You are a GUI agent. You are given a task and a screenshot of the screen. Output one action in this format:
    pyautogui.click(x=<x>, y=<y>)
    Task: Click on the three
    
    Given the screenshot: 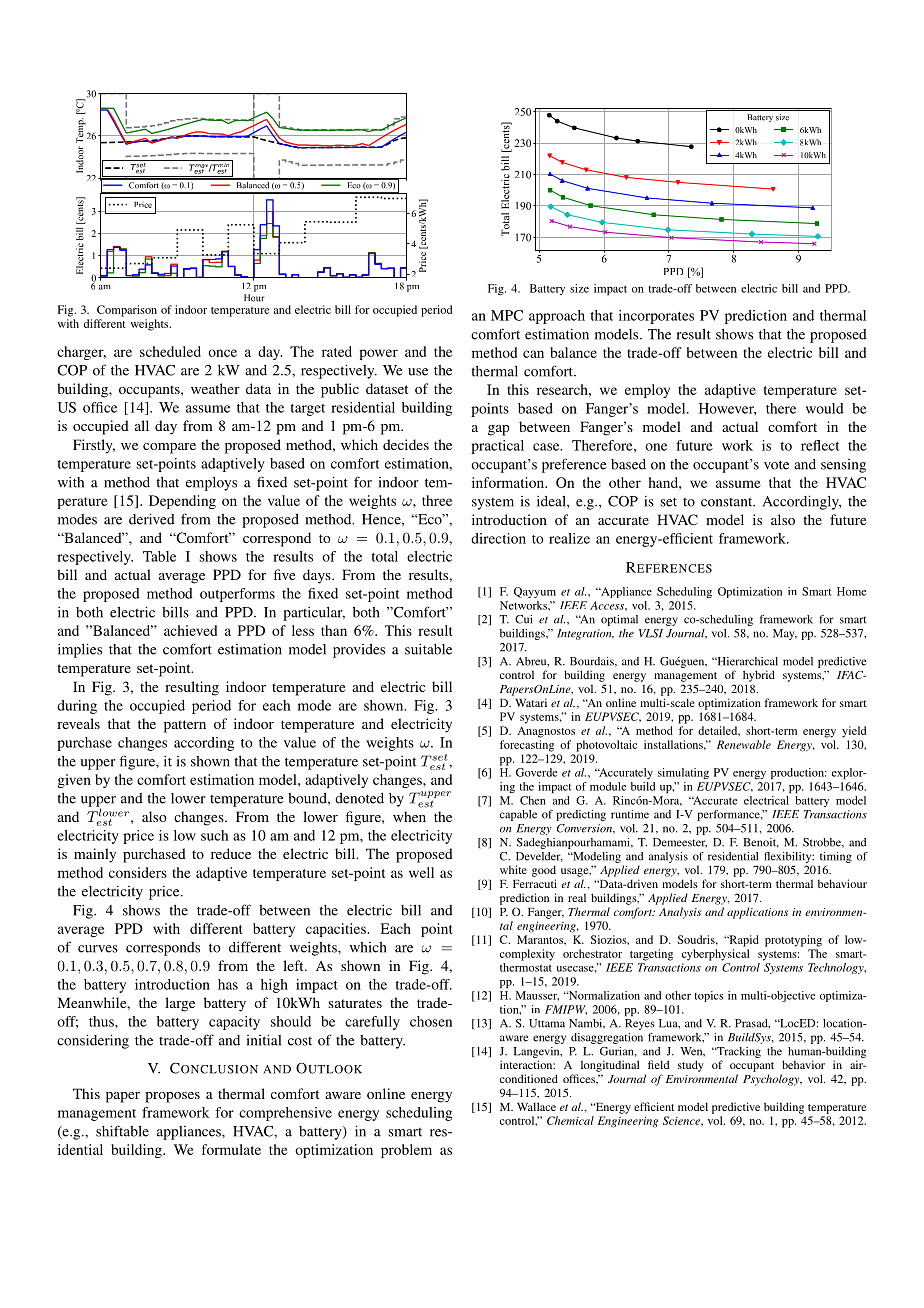 What is the action you would take?
    pyautogui.click(x=437, y=500)
